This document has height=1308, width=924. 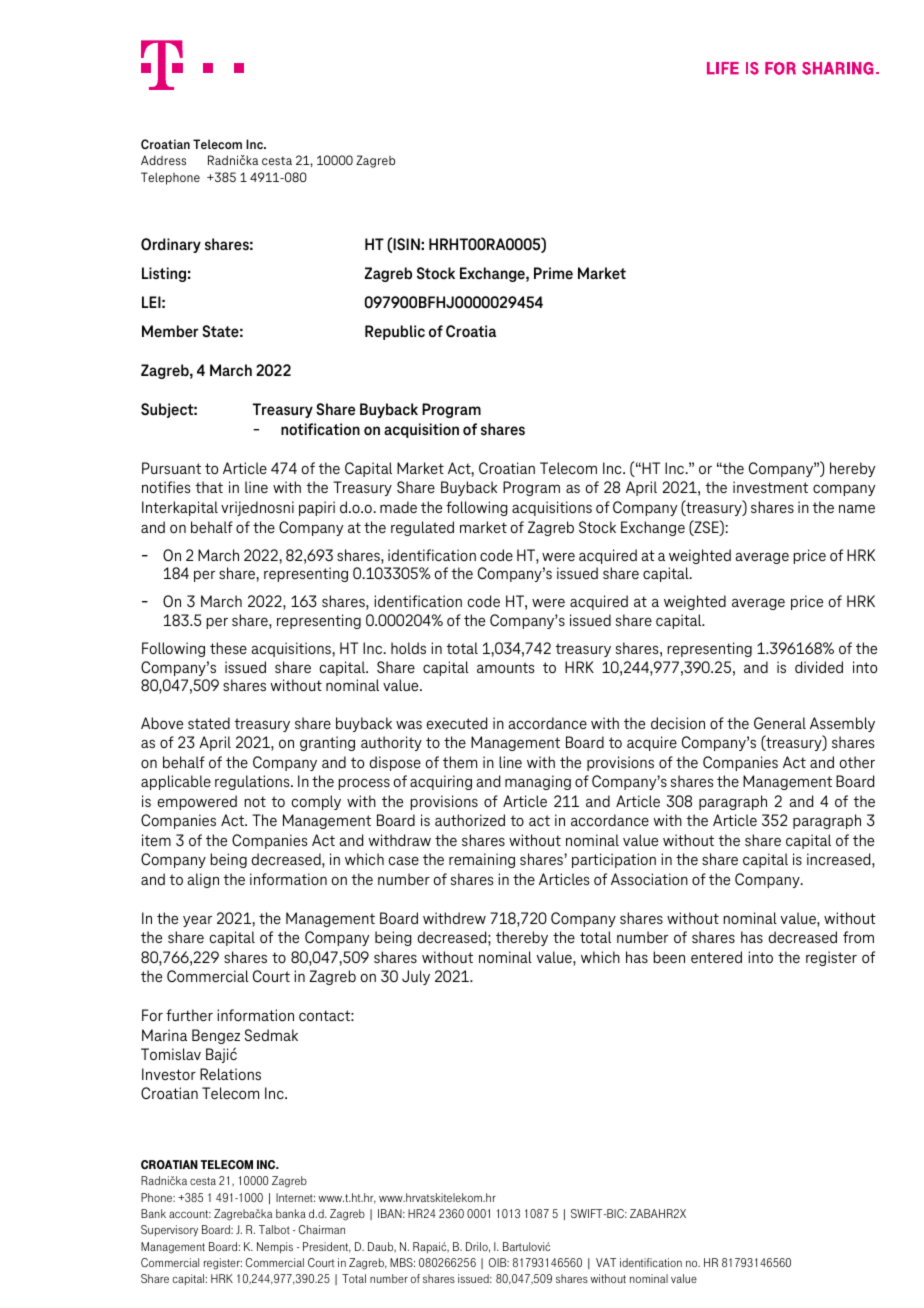 I want to click on regulations, so click(x=253, y=782).
